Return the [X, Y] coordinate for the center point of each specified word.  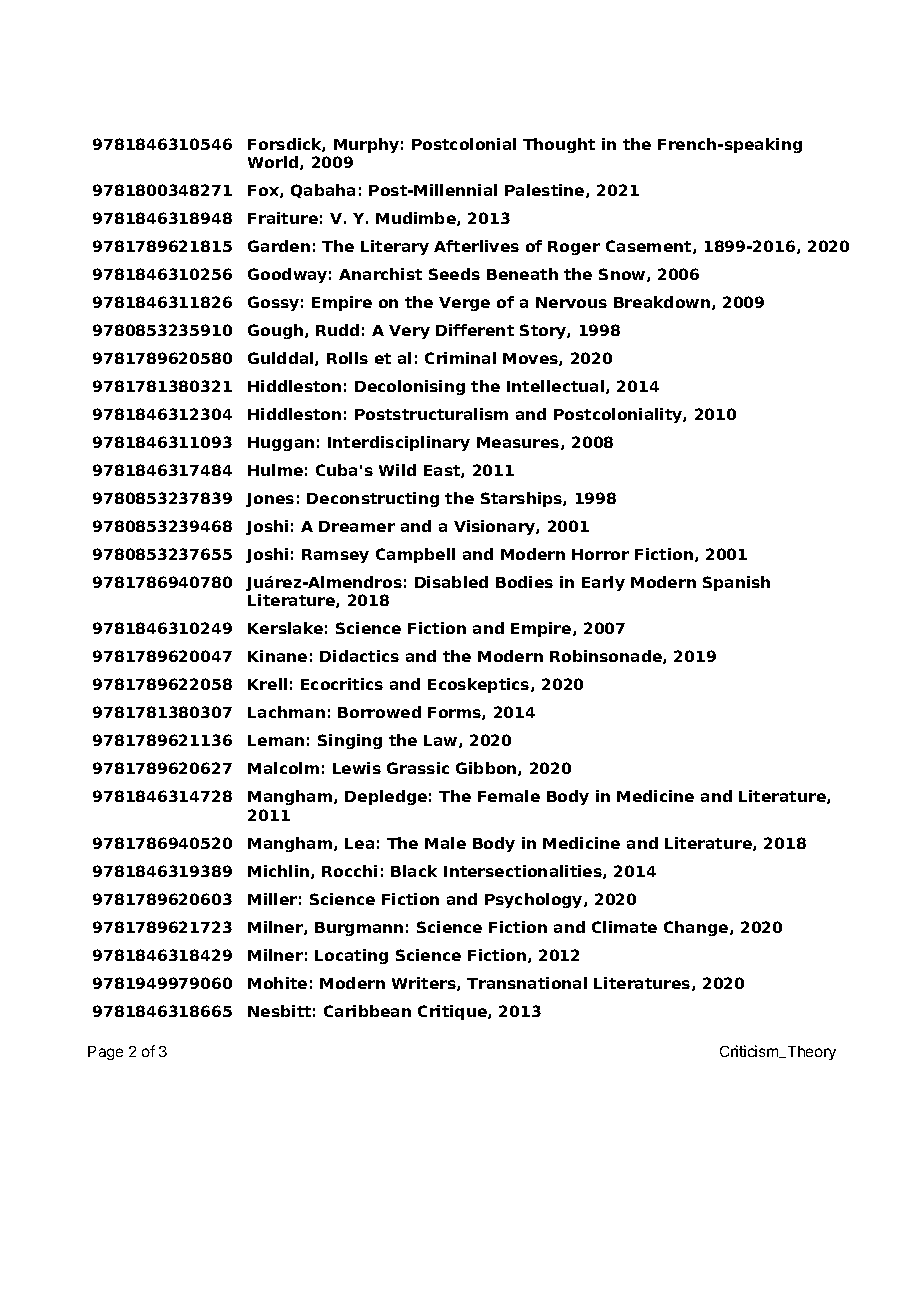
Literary [395, 247]
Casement [650, 247]
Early [603, 583]
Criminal [460, 358]
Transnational [527, 983]
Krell [267, 684]
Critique [453, 1012]
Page [105, 1053]
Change [697, 928]
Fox [264, 191]
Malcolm [283, 768]
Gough [277, 331]
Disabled [451, 582]
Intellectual [557, 387]
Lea [359, 843]
